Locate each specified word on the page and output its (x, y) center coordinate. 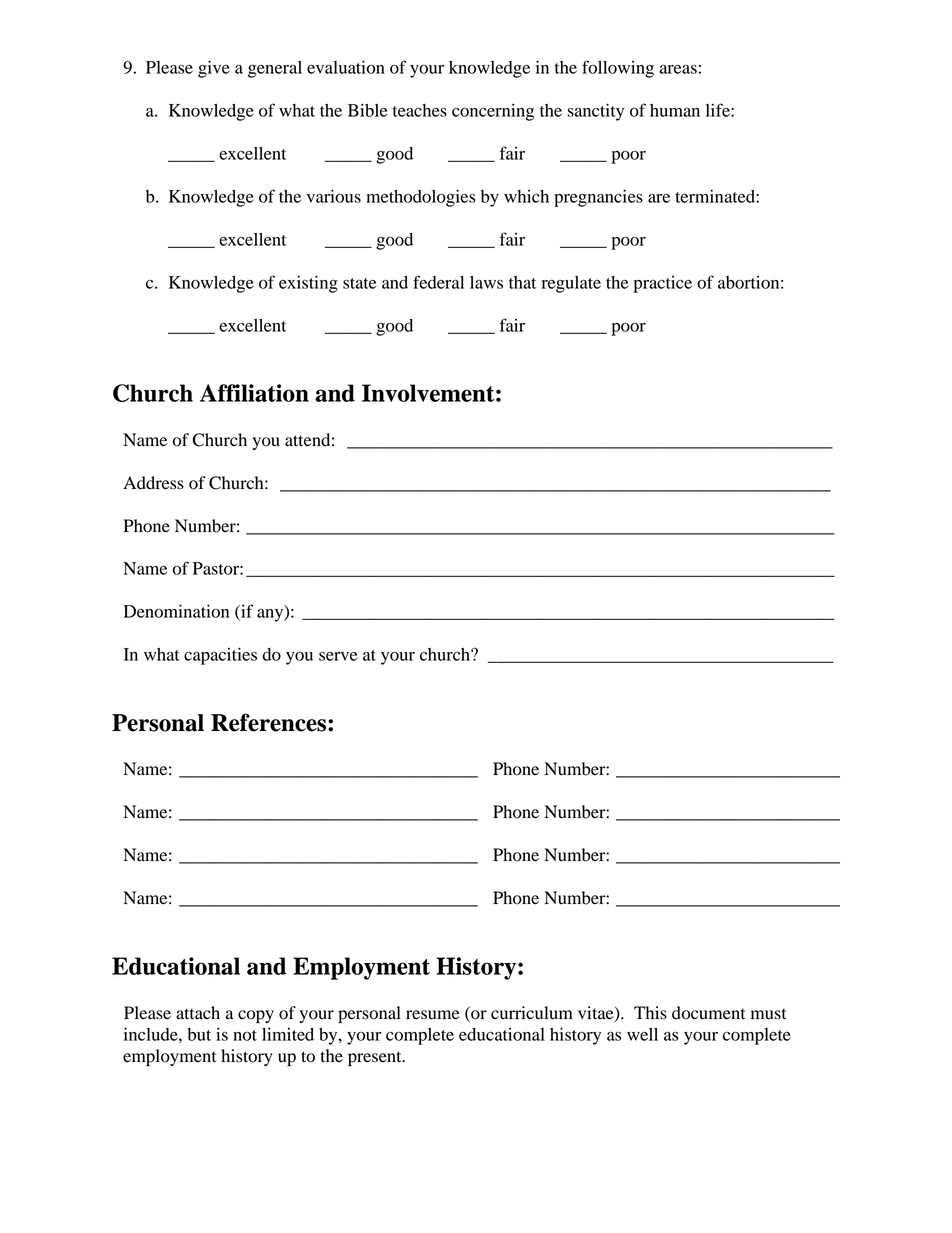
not (245, 1035)
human (675, 110)
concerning (493, 112)
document (708, 1013)
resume (433, 1015)
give (214, 69)
